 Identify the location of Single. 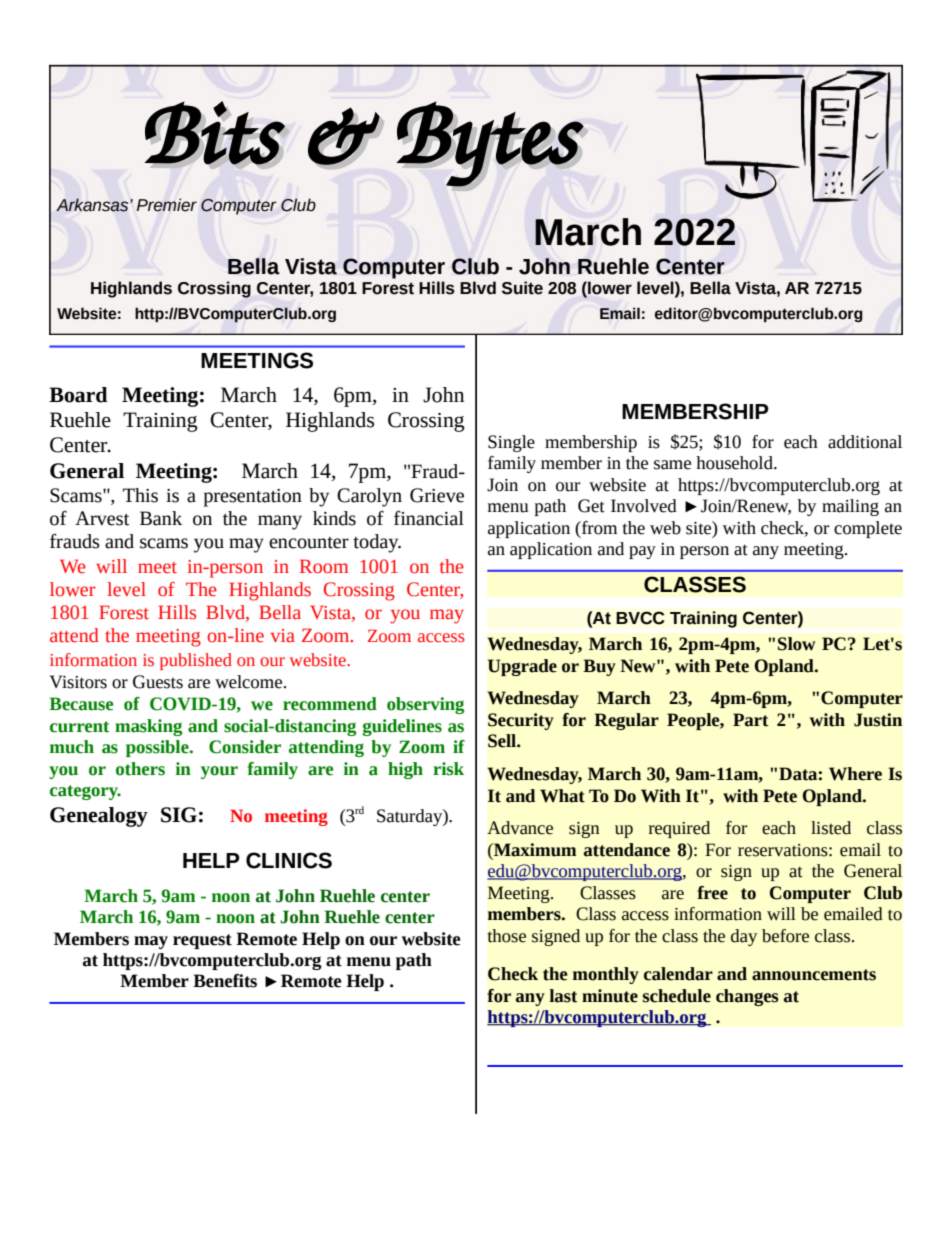
(511, 443).
